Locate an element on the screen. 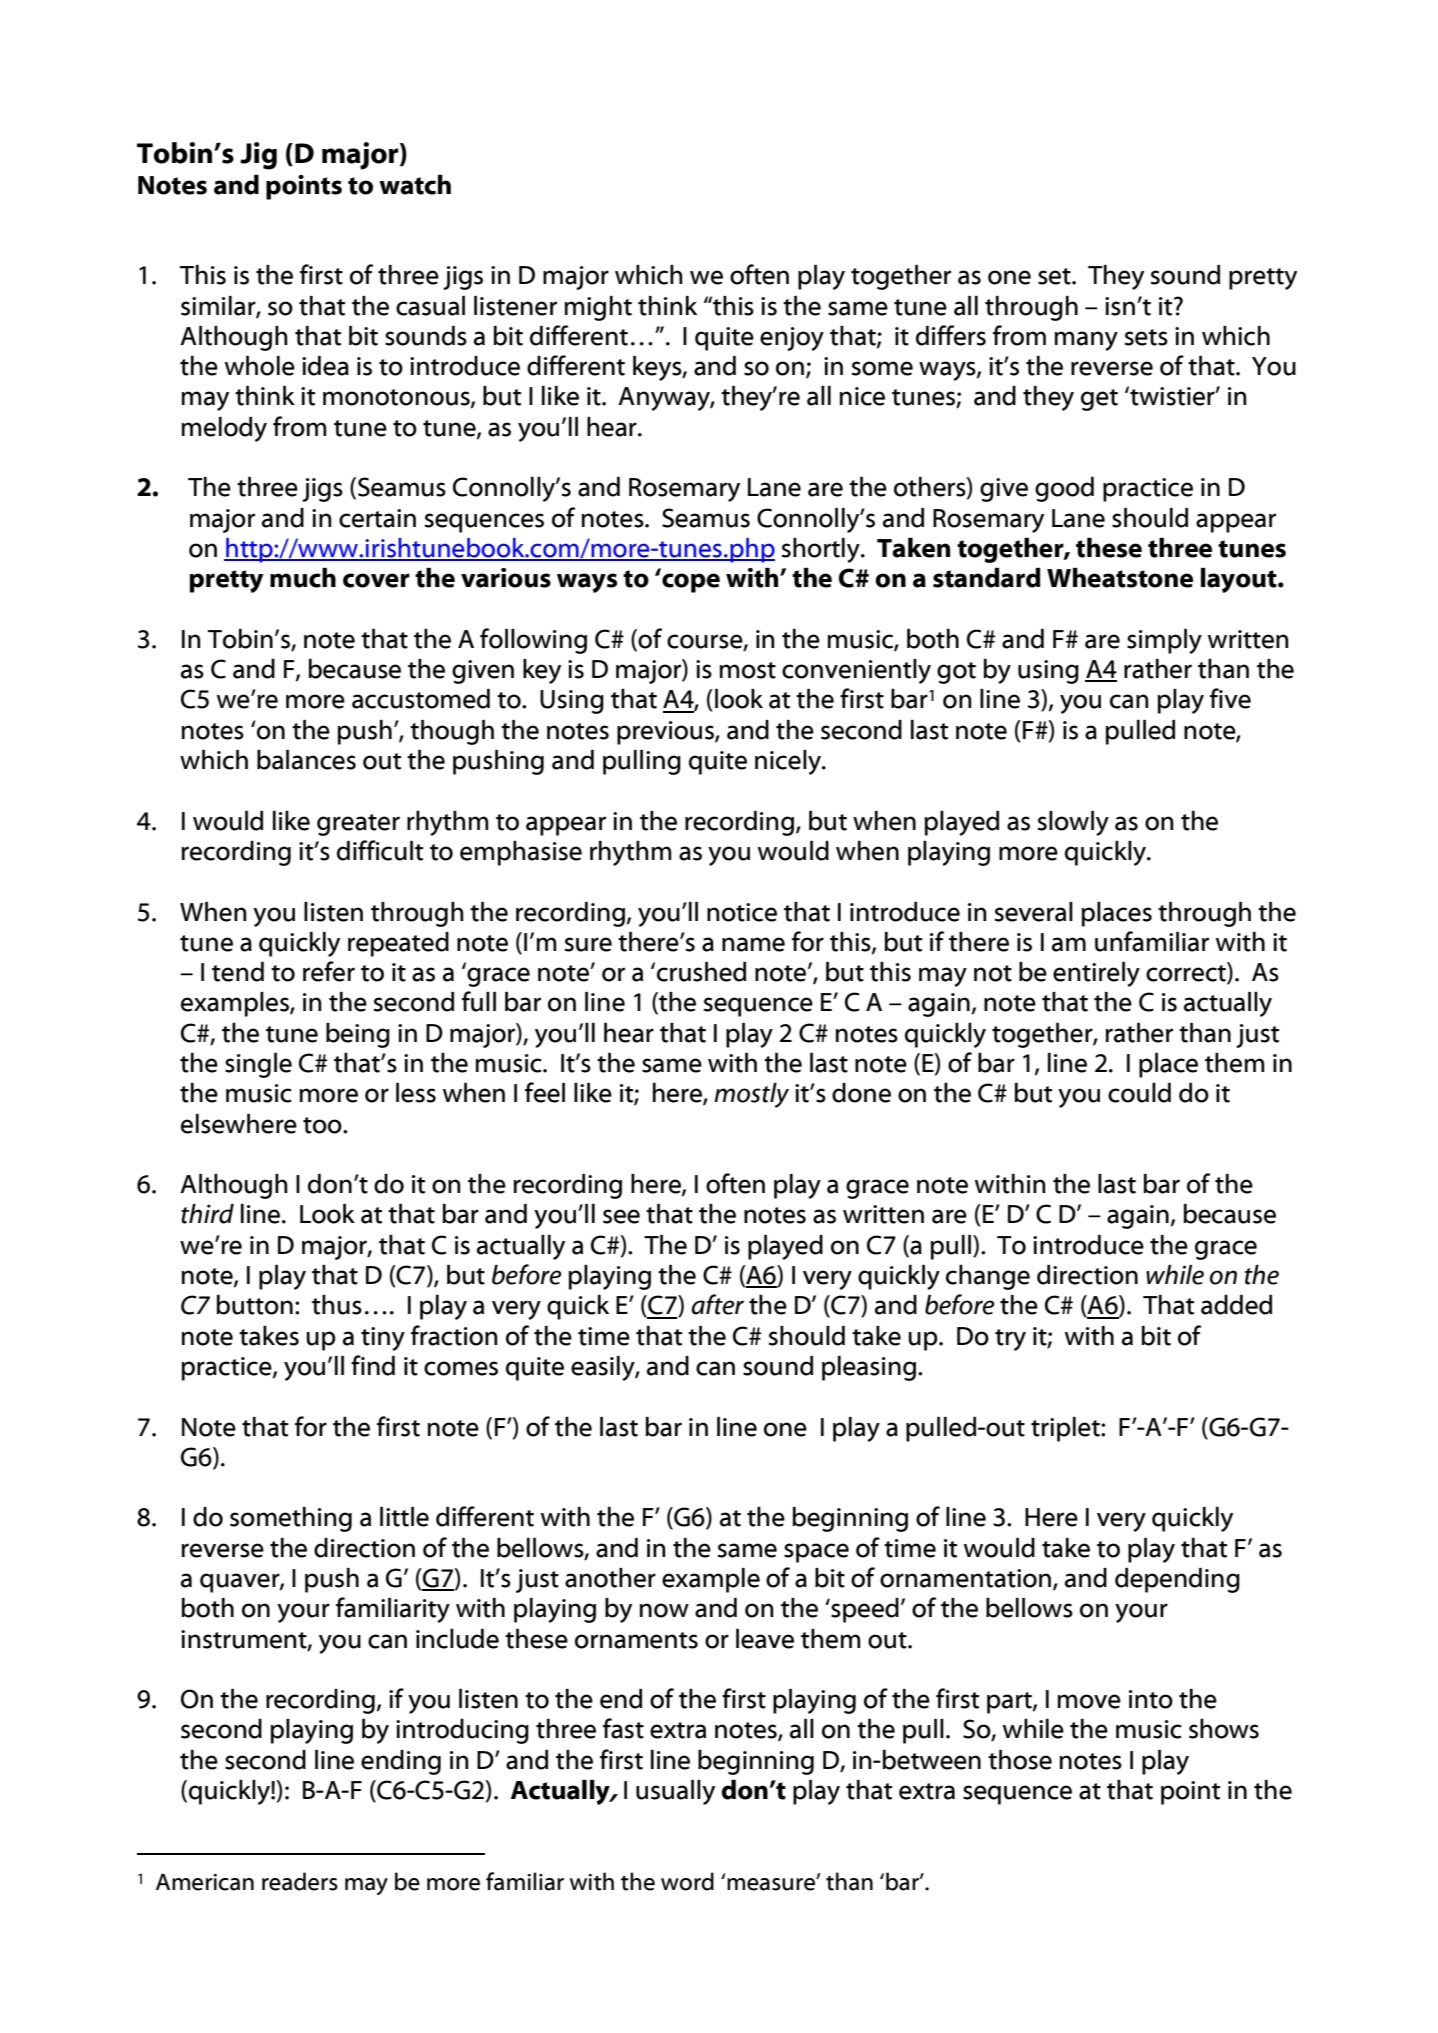  balances is located at coordinates (306, 760).
